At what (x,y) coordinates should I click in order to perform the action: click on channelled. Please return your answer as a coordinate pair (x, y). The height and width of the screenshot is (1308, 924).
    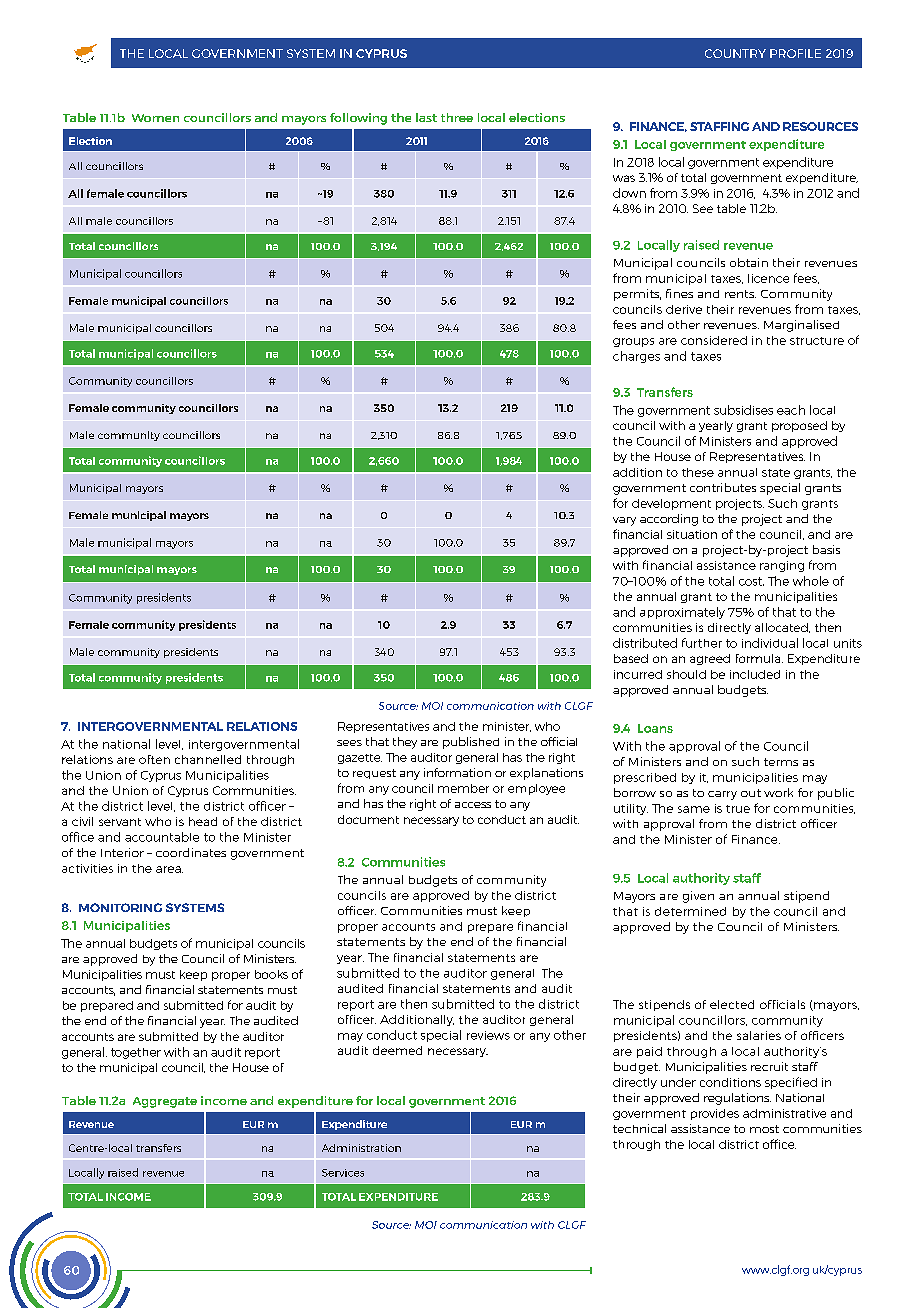
    Looking at the image, I should click on (208, 759).
